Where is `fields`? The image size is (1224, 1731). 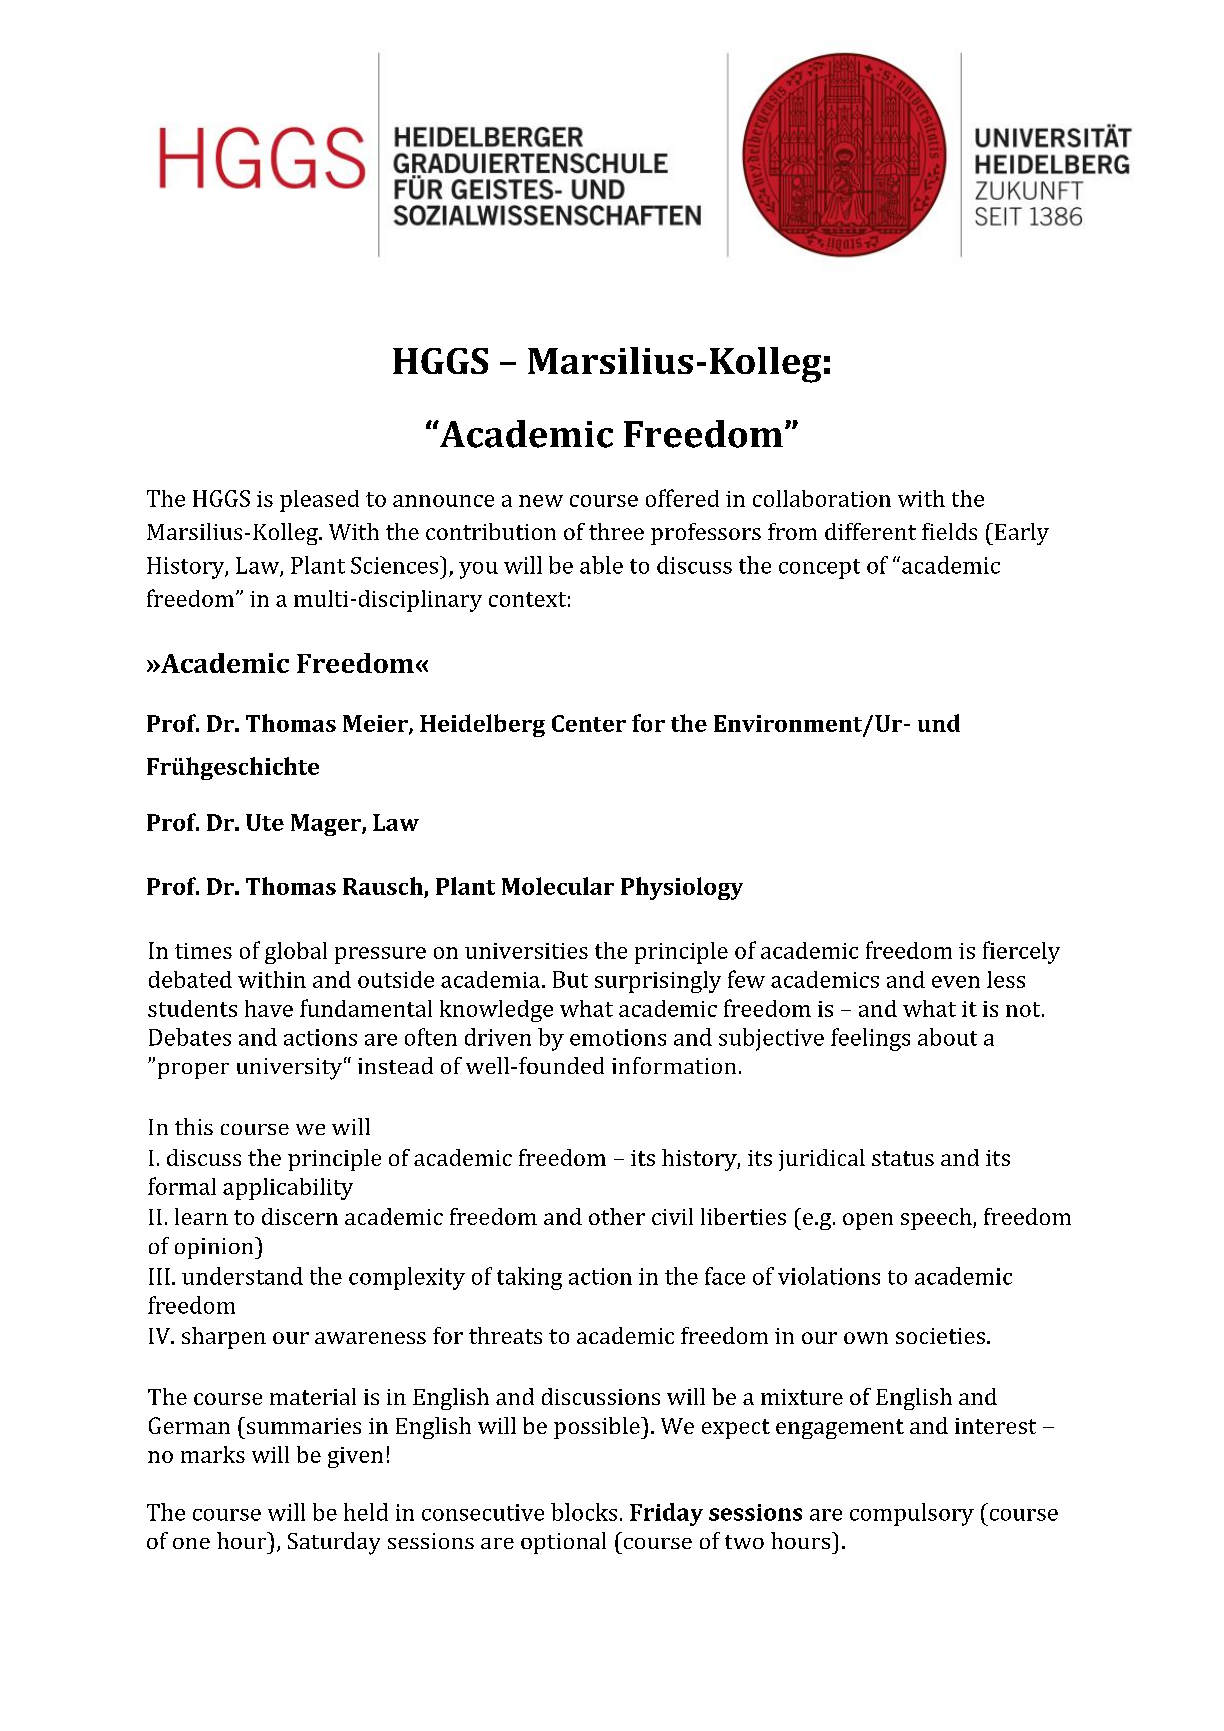 fields is located at coordinates (949, 531).
